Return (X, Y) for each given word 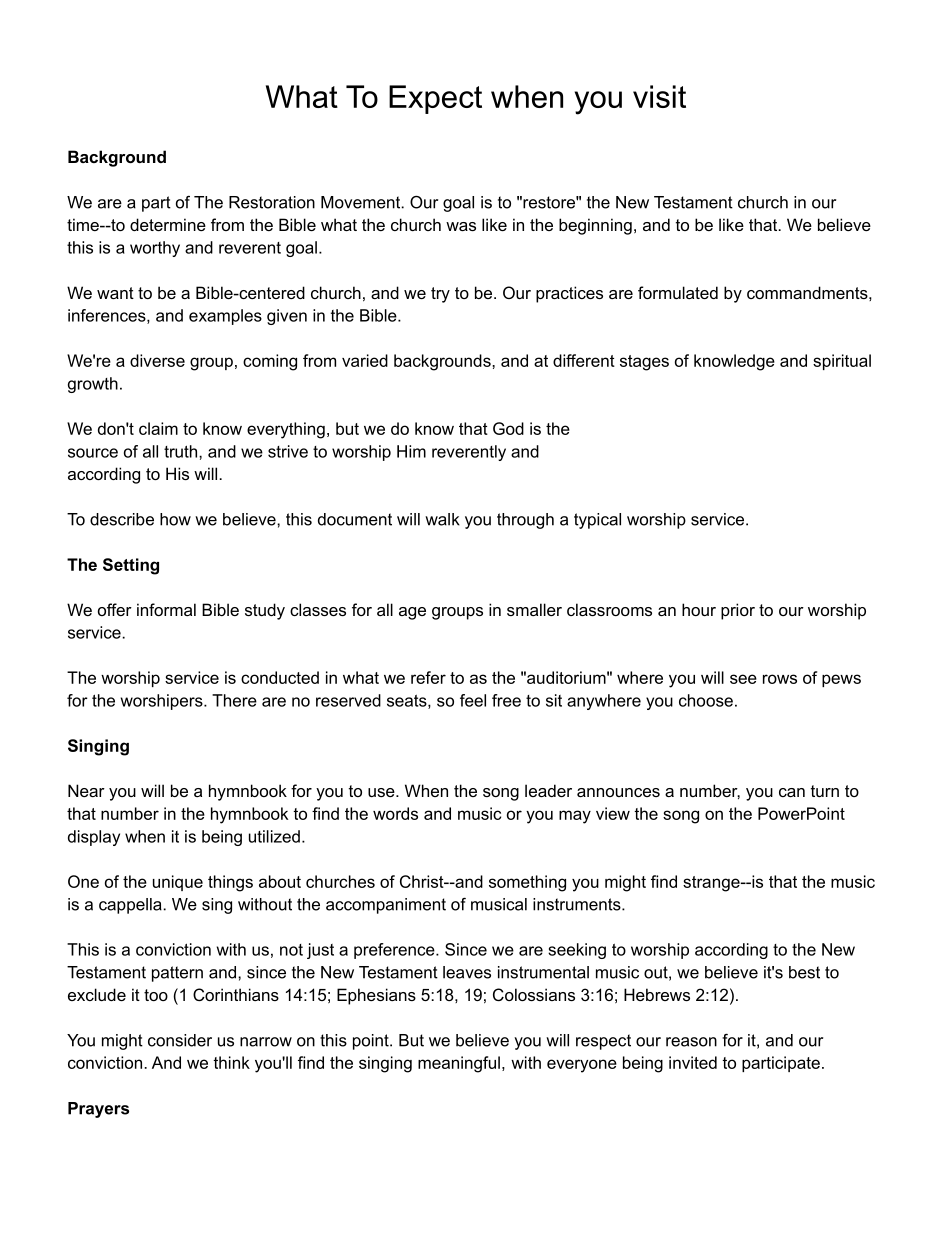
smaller (534, 609)
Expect (435, 99)
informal (166, 609)
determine (168, 224)
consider (180, 1040)
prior (738, 611)
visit (659, 96)
